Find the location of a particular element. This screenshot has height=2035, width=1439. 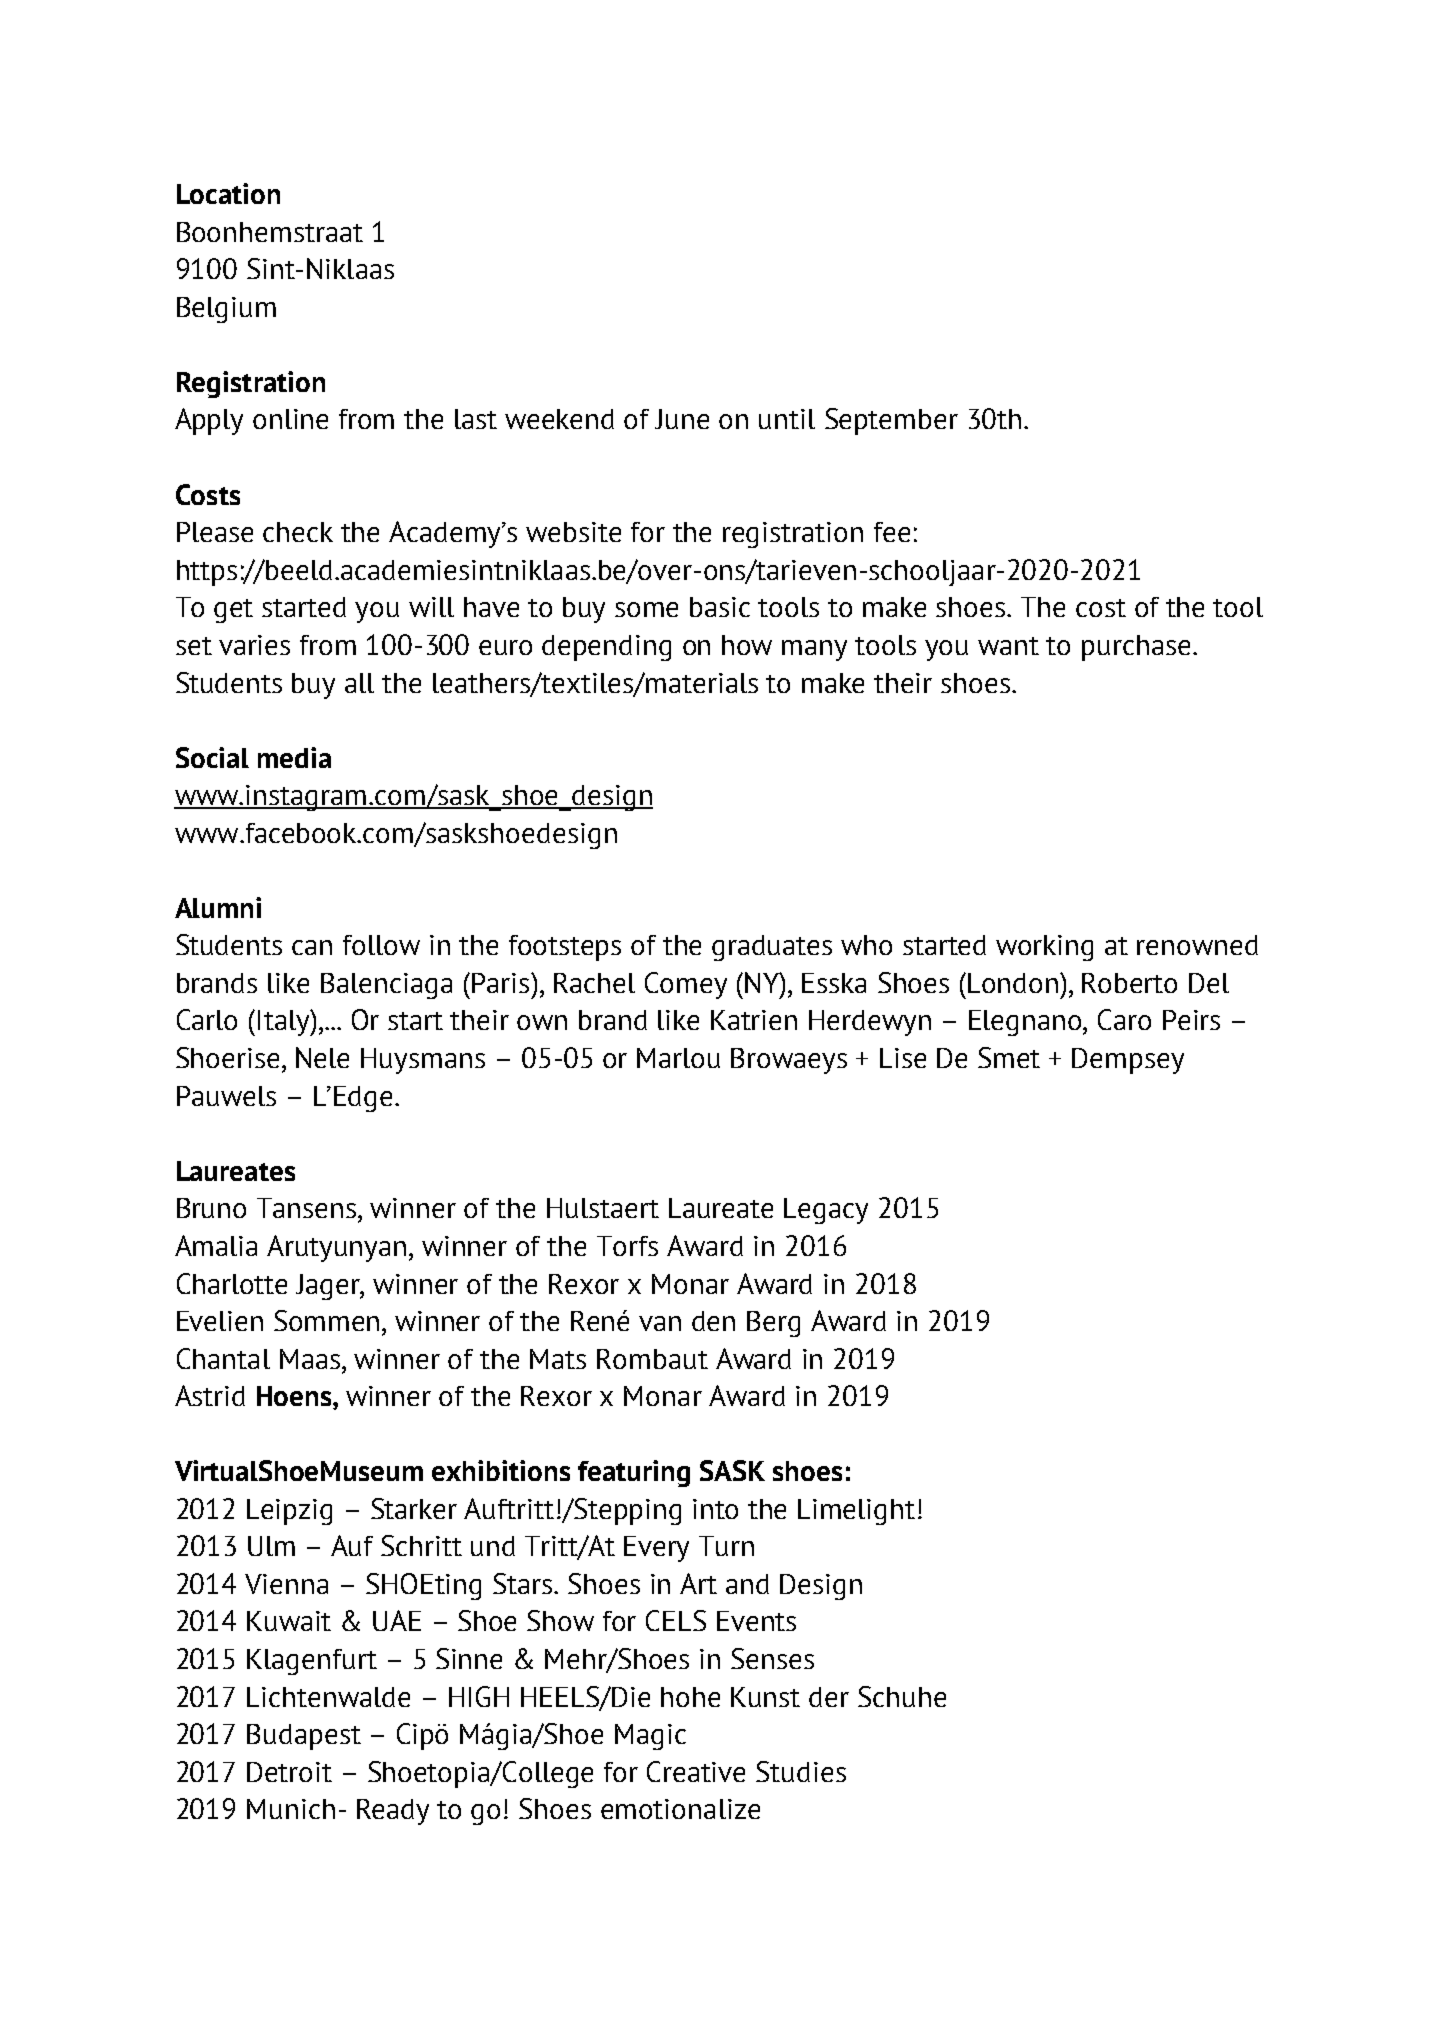

Magic is located at coordinates (650, 1737).
